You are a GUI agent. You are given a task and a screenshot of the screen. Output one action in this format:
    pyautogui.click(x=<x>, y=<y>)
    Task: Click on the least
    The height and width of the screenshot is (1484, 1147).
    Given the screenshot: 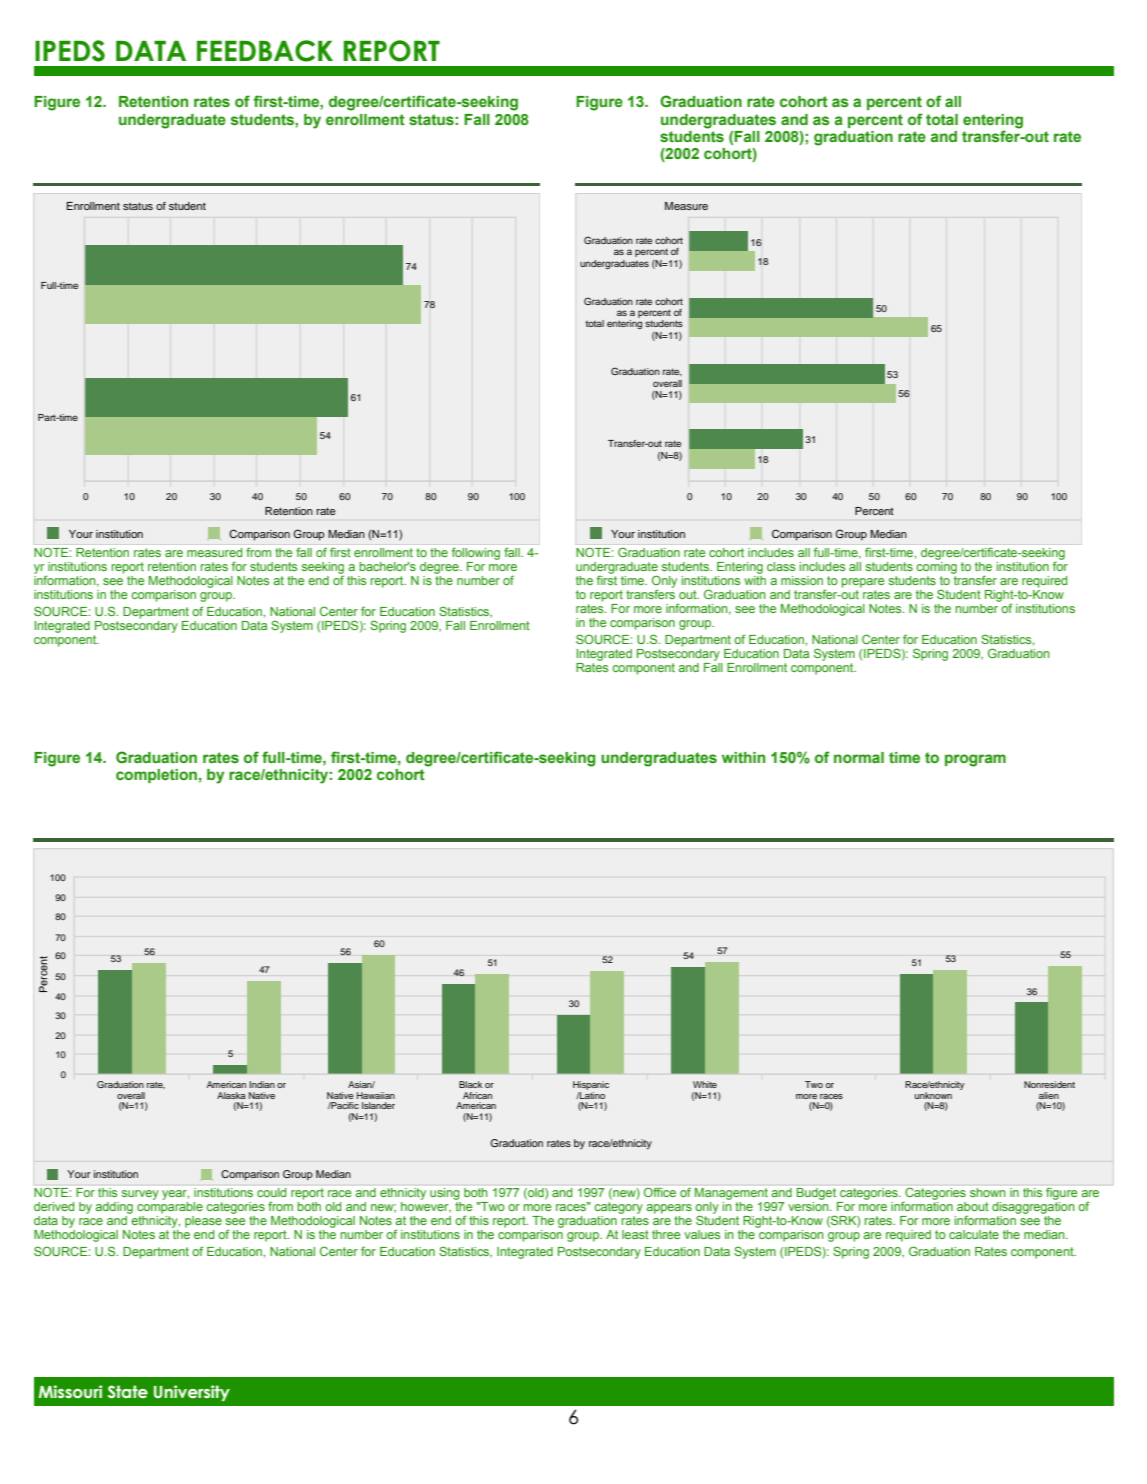 What is the action you would take?
    pyautogui.click(x=635, y=1234)
